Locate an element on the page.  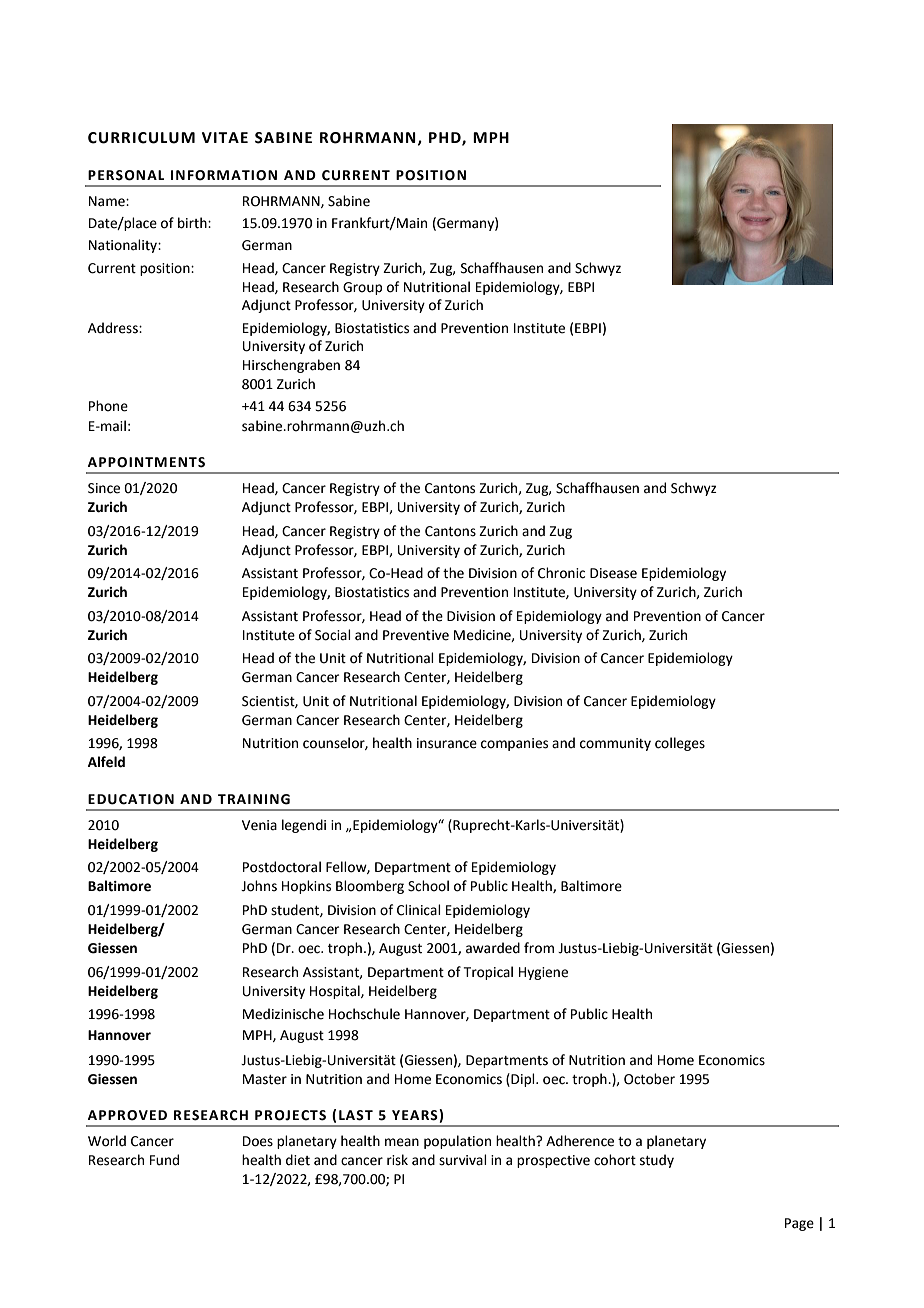
survival is located at coordinates (463, 1160).
